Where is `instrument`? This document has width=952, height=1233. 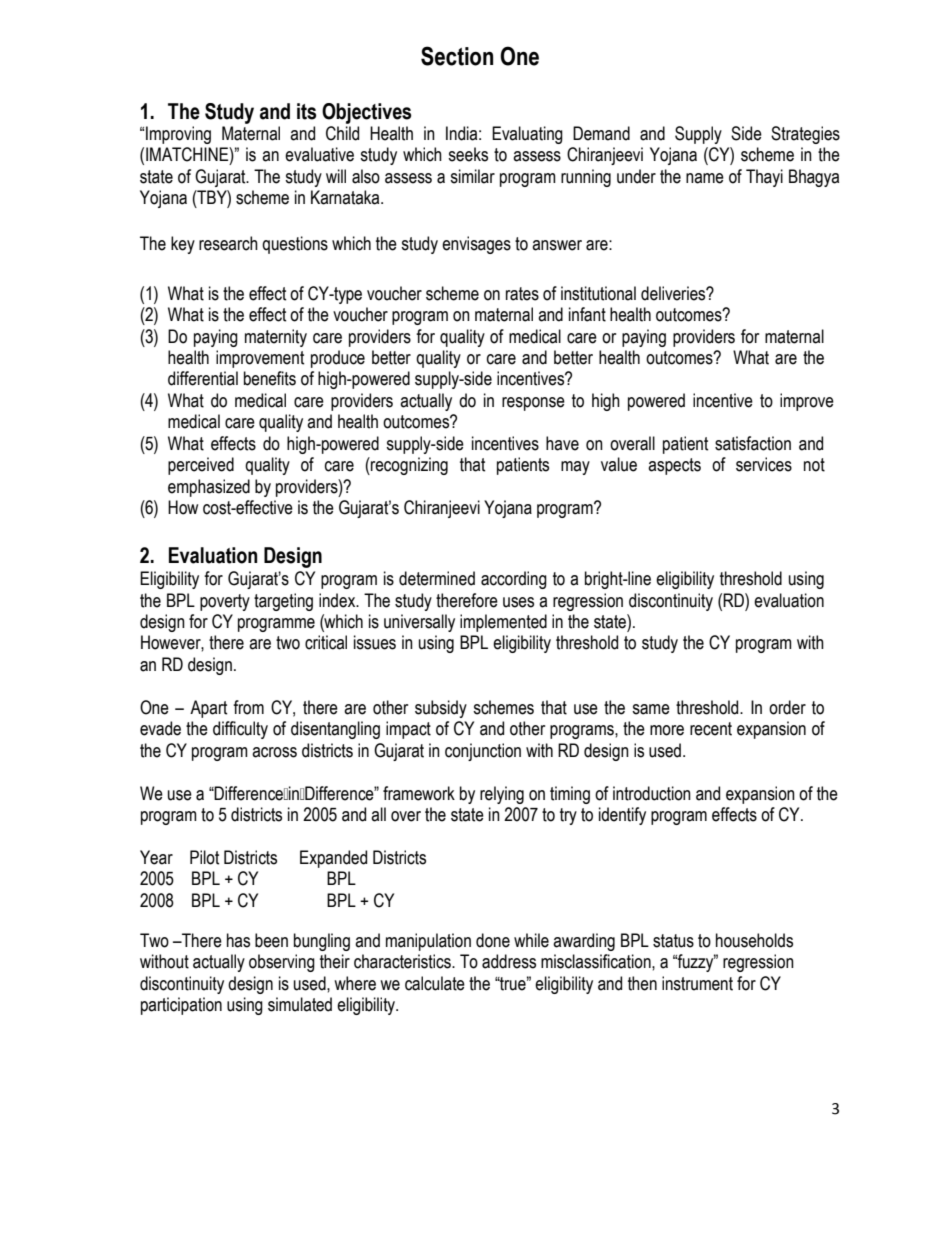 instrument is located at coordinates (697, 983).
